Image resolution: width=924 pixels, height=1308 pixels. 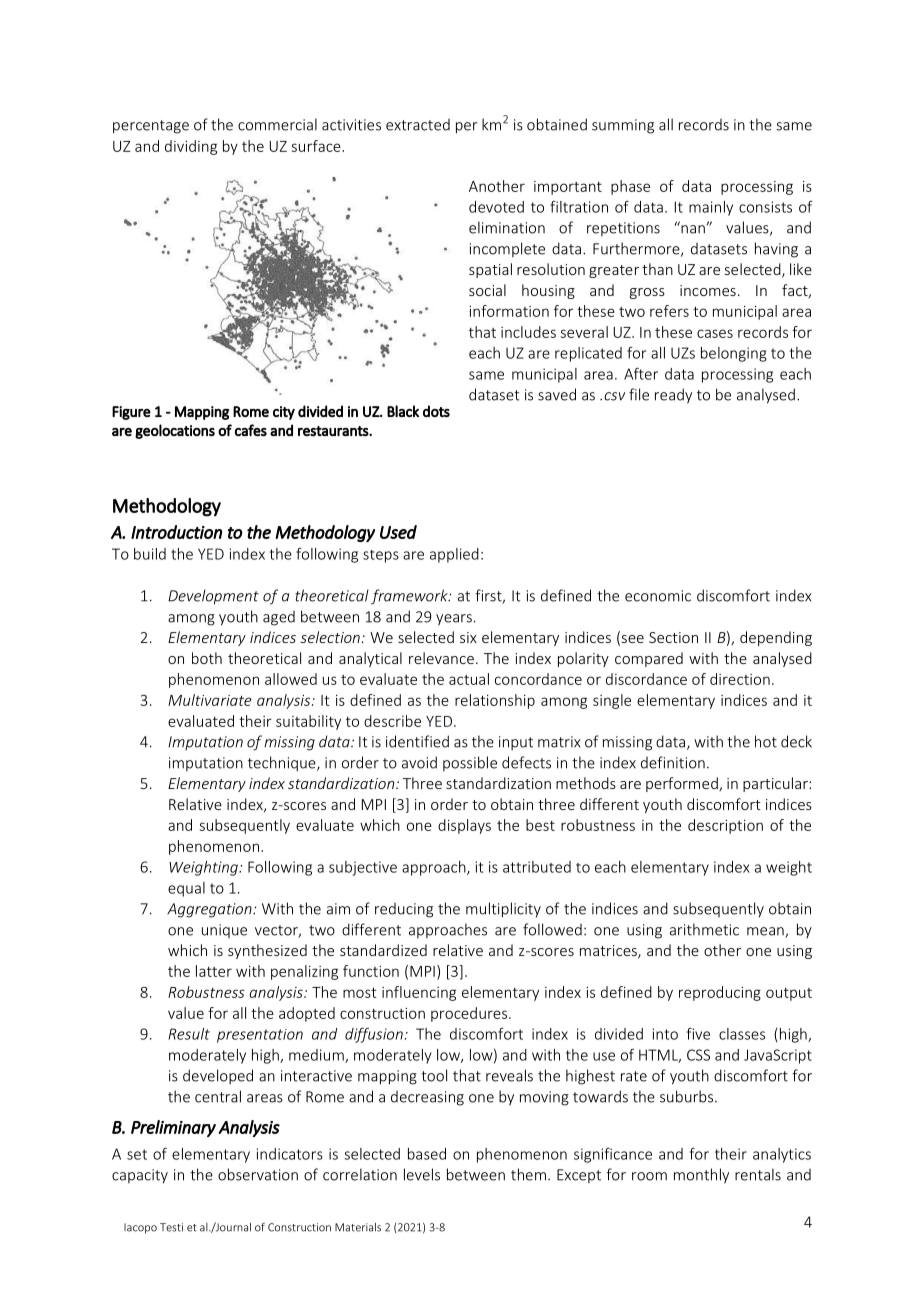 I want to click on both, so click(x=207, y=658).
